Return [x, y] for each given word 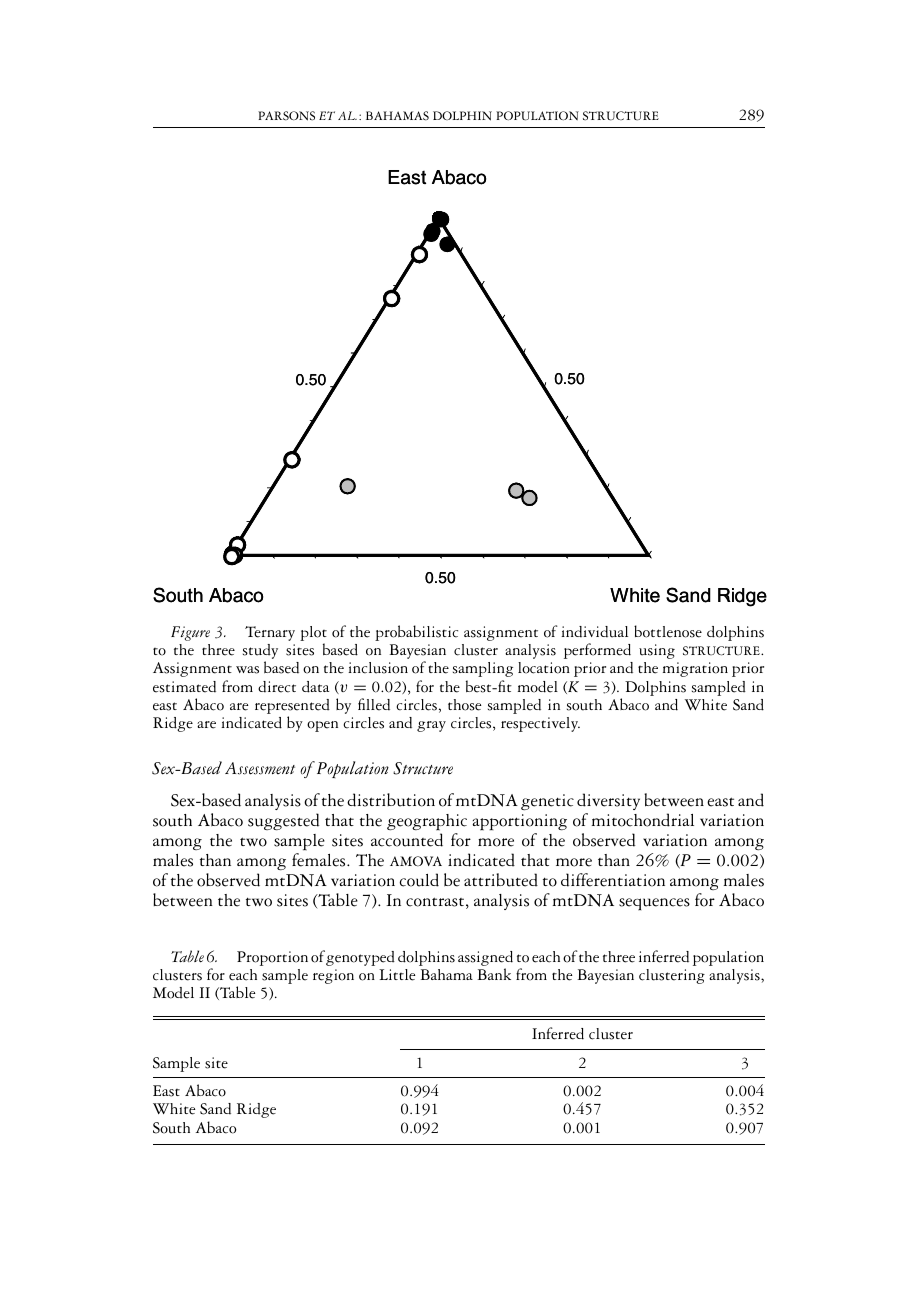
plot [313, 635]
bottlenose [668, 631]
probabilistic [416, 633]
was [247, 670]
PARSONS [286, 116]
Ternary [270, 633]
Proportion [272, 958]
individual [594, 632]
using [657, 651]
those [464, 705]
